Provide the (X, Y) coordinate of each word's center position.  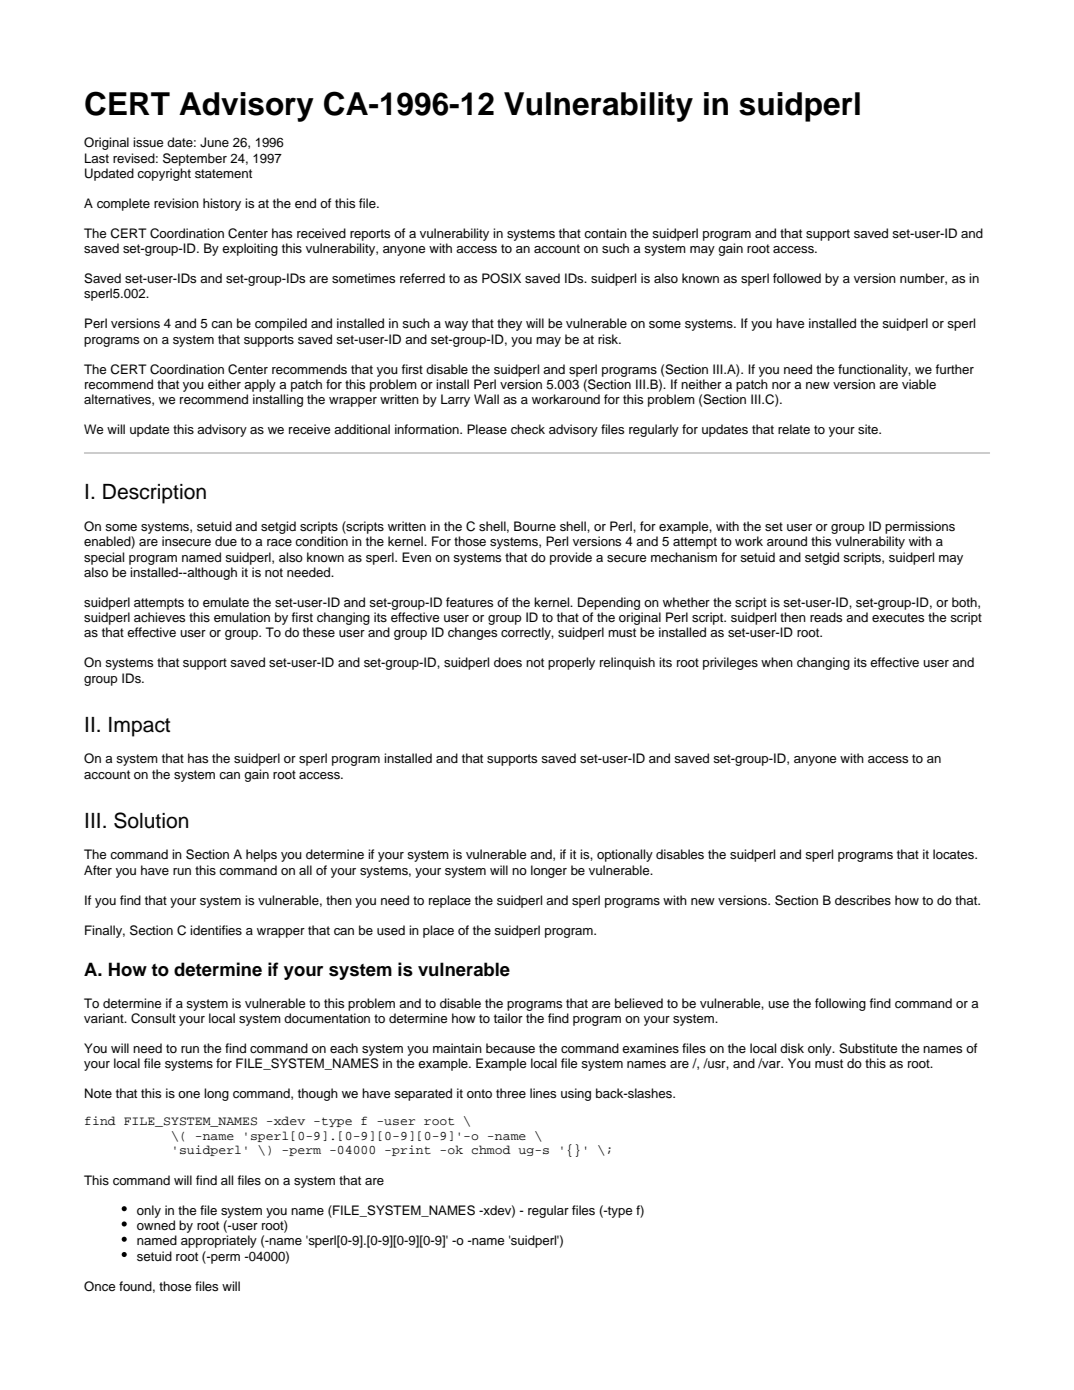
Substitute (868, 1048)
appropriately (219, 1241)
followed (797, 278)
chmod (491, 1149)
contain (605, 233)
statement (223, 173)
